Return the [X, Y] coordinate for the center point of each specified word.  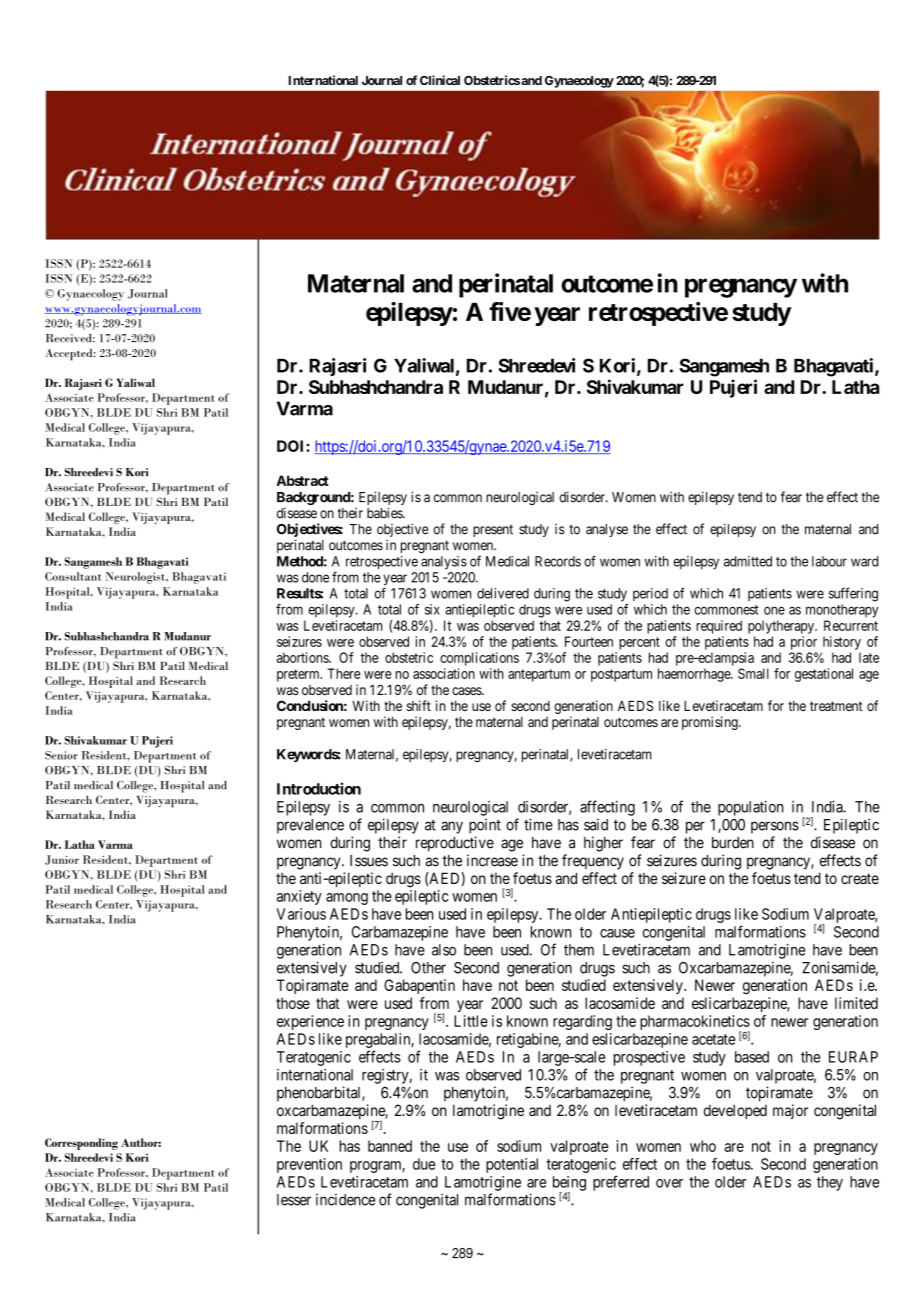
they [830, 1183]
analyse [607, 530]
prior [804, 643]
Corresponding [81, 1144]
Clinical [440, 80]
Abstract [302, 480]
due [424, 1164]
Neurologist [136, 578]
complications [479, 659]
